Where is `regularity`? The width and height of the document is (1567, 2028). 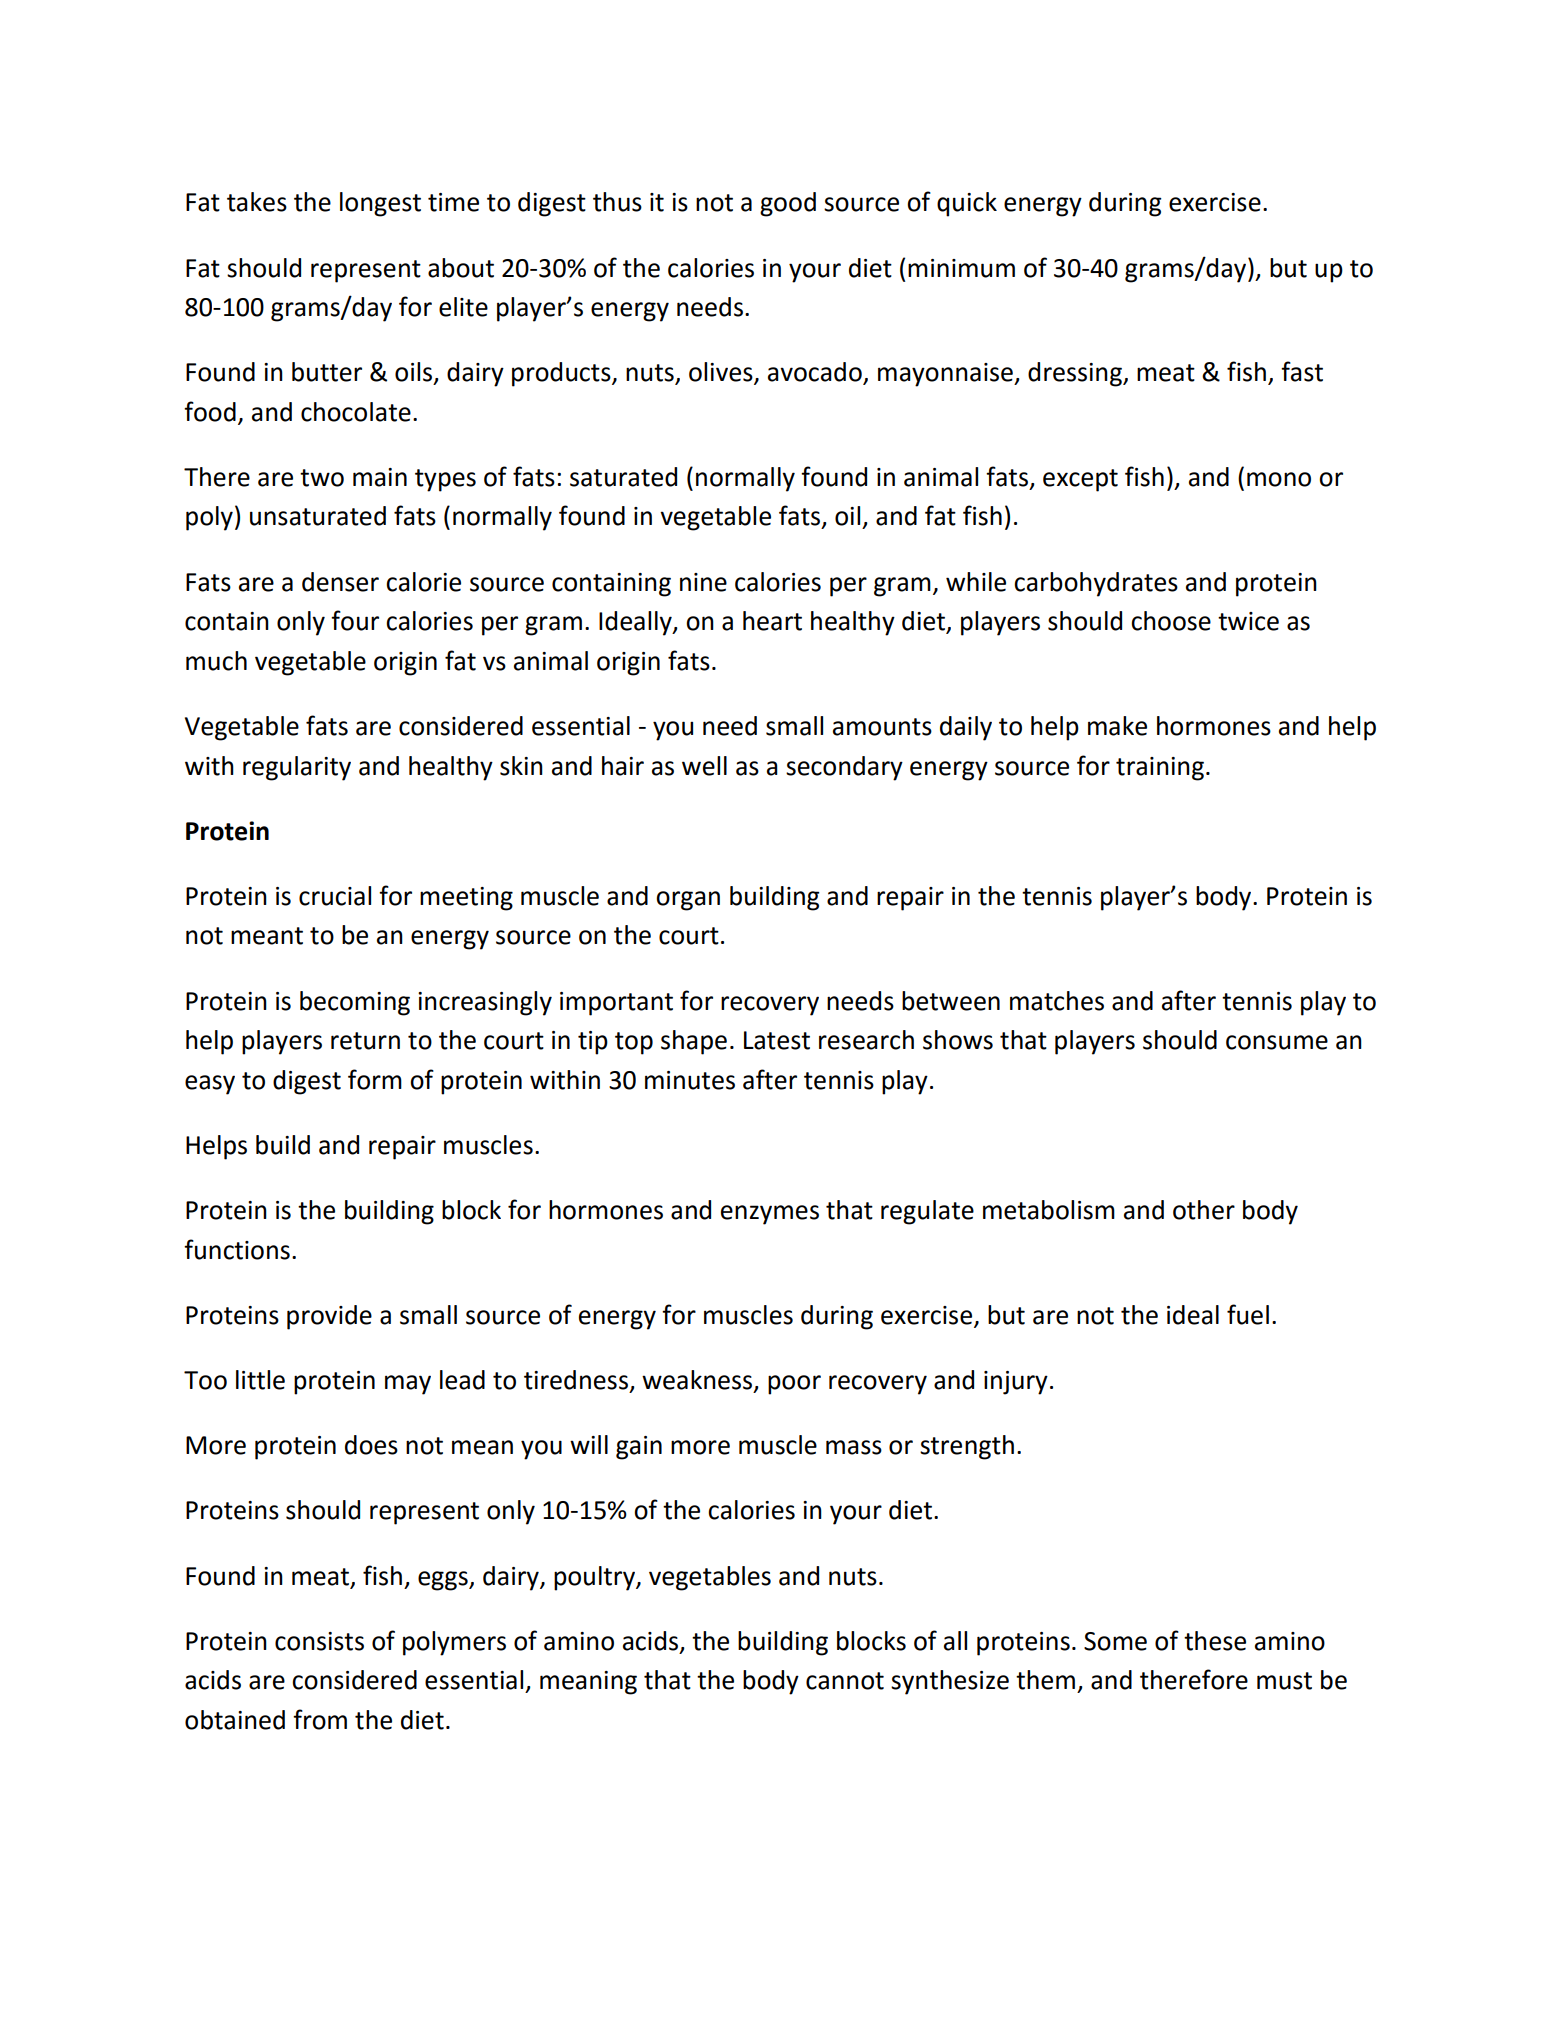 regularity is located at coordinates (297, 768).
